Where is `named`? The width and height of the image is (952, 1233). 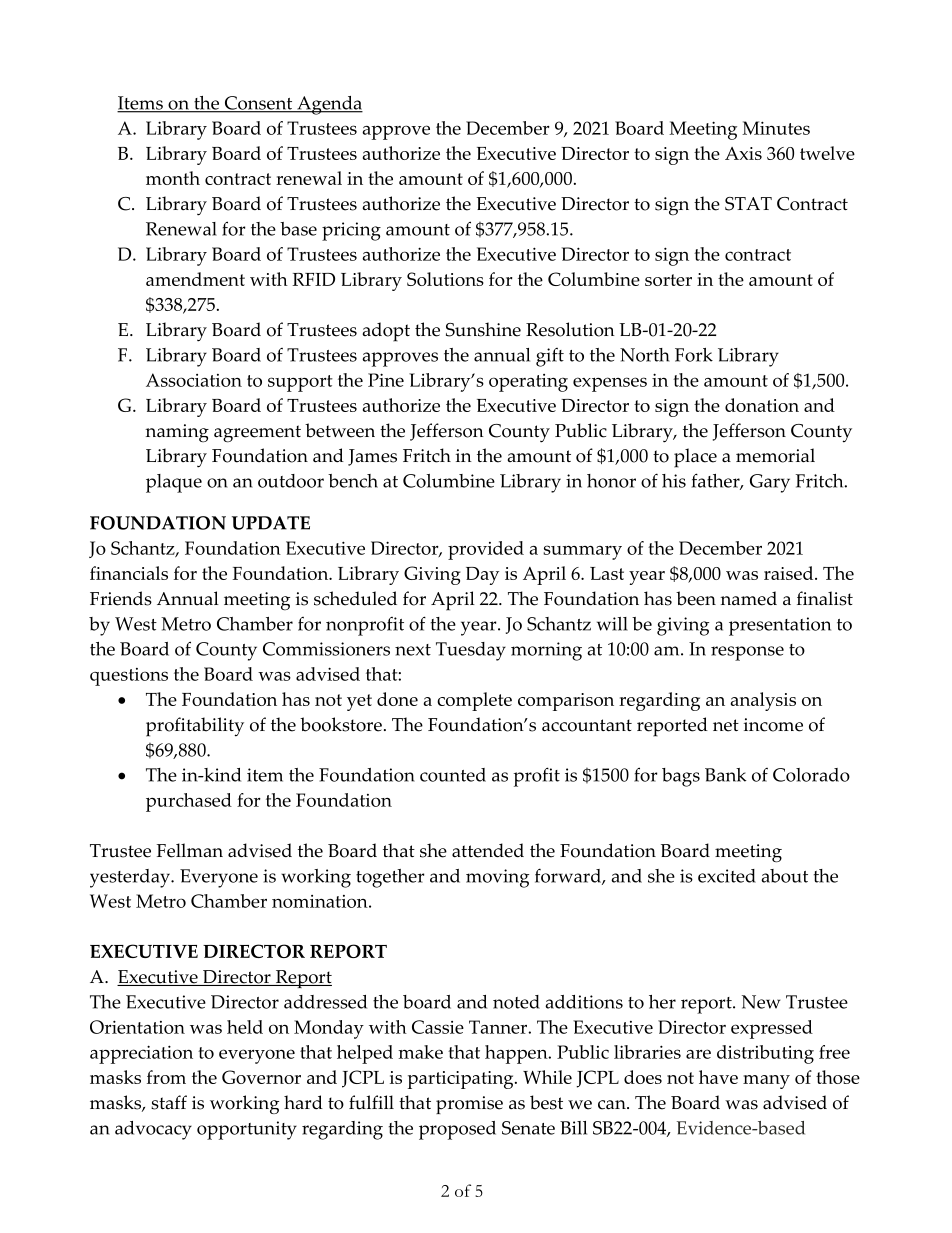 named is located at coordinates (748, 598).
